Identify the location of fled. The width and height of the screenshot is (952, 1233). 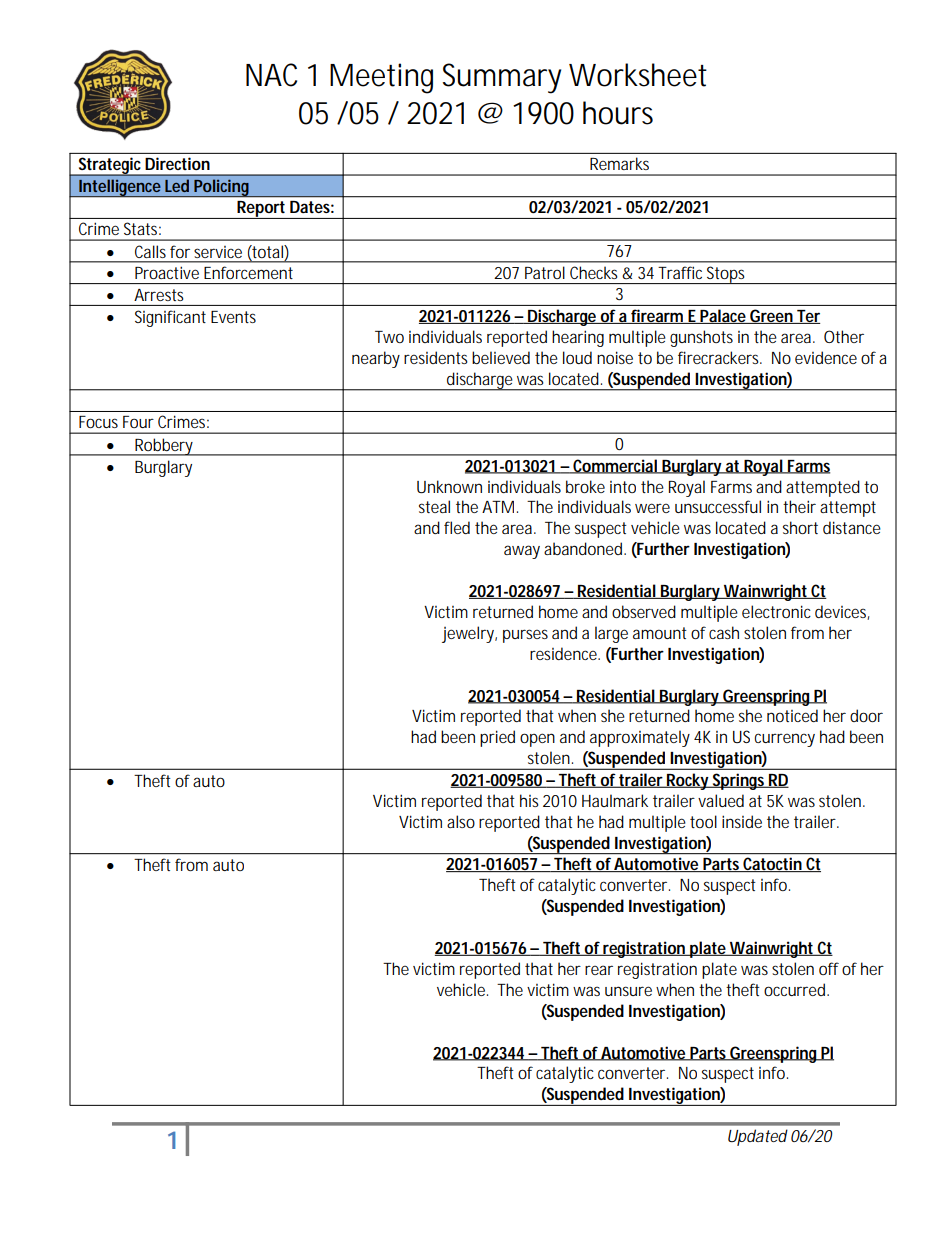
(457, 527).
